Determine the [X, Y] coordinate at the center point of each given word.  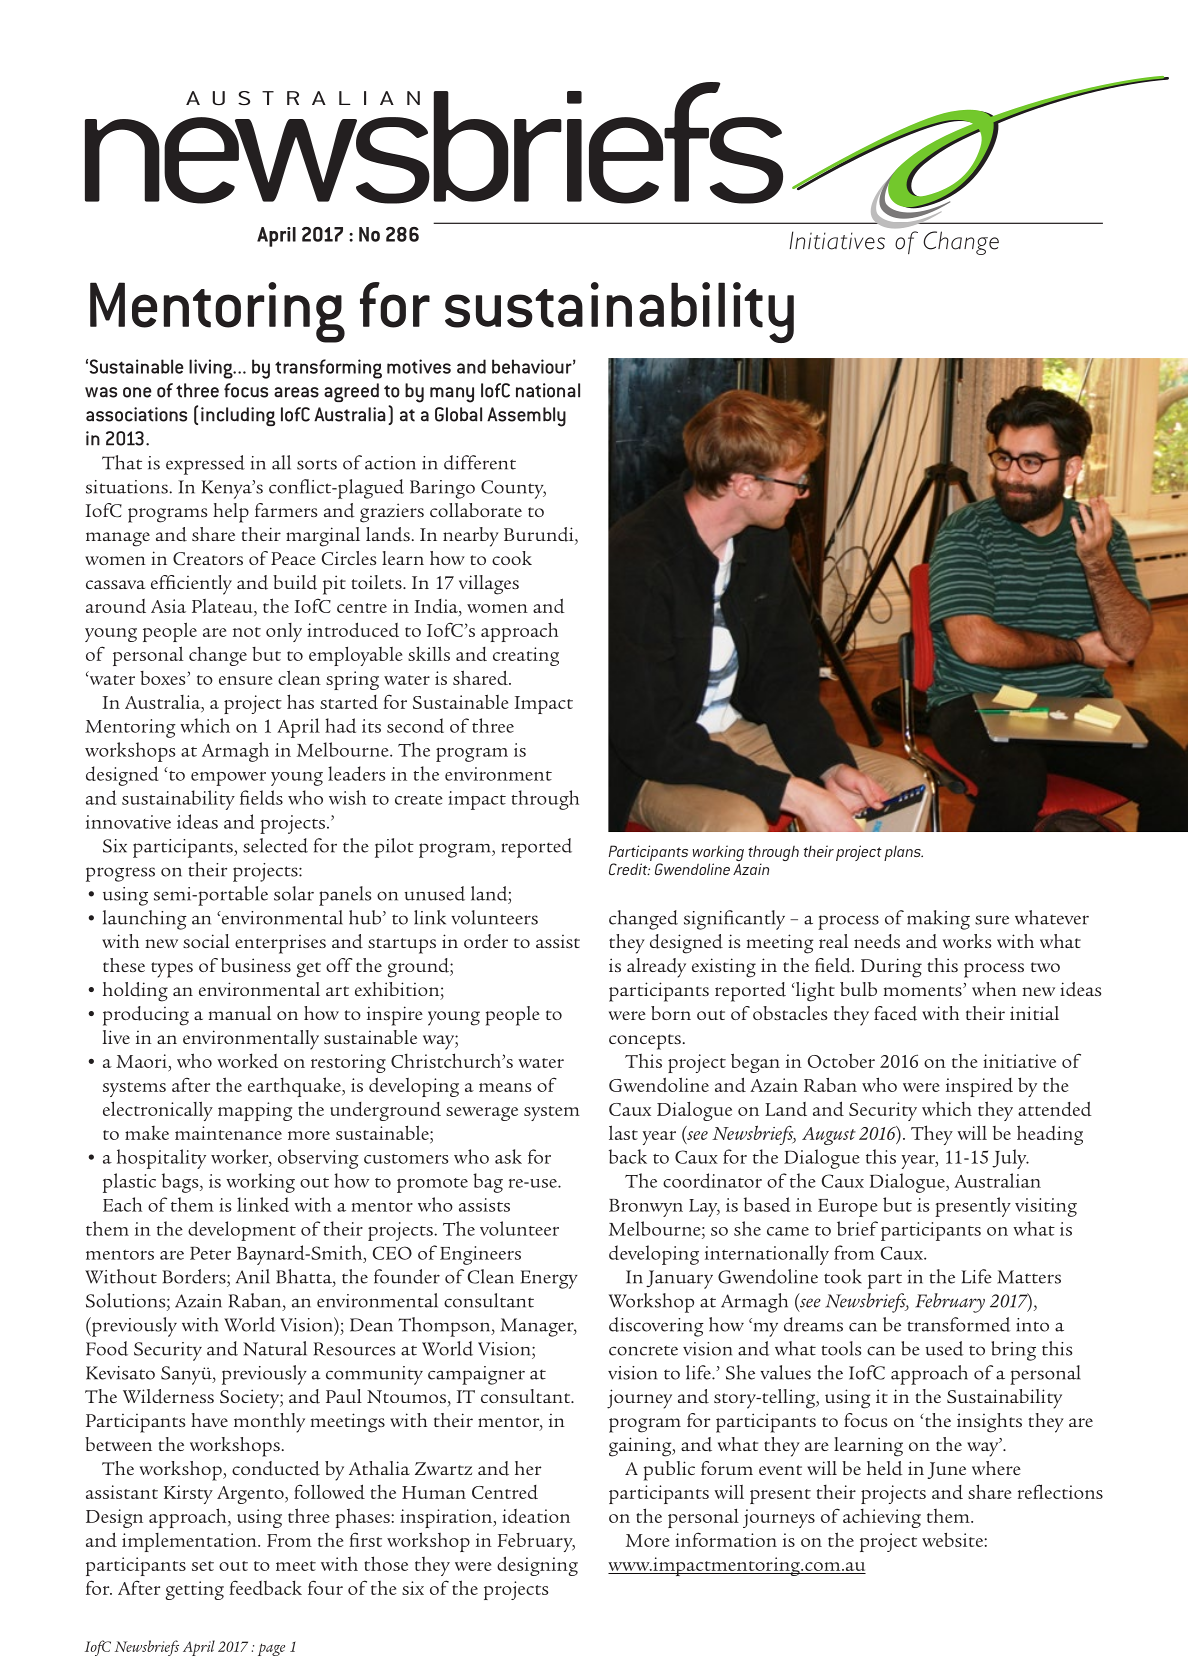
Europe [848, 1208]
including [238, 416]
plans [903, 853]
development [242, 1231]
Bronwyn [646, 1208]
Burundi [540, 535]
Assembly [526, 417]
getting [195, 1590]
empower [228, 779]
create [419, 800]
